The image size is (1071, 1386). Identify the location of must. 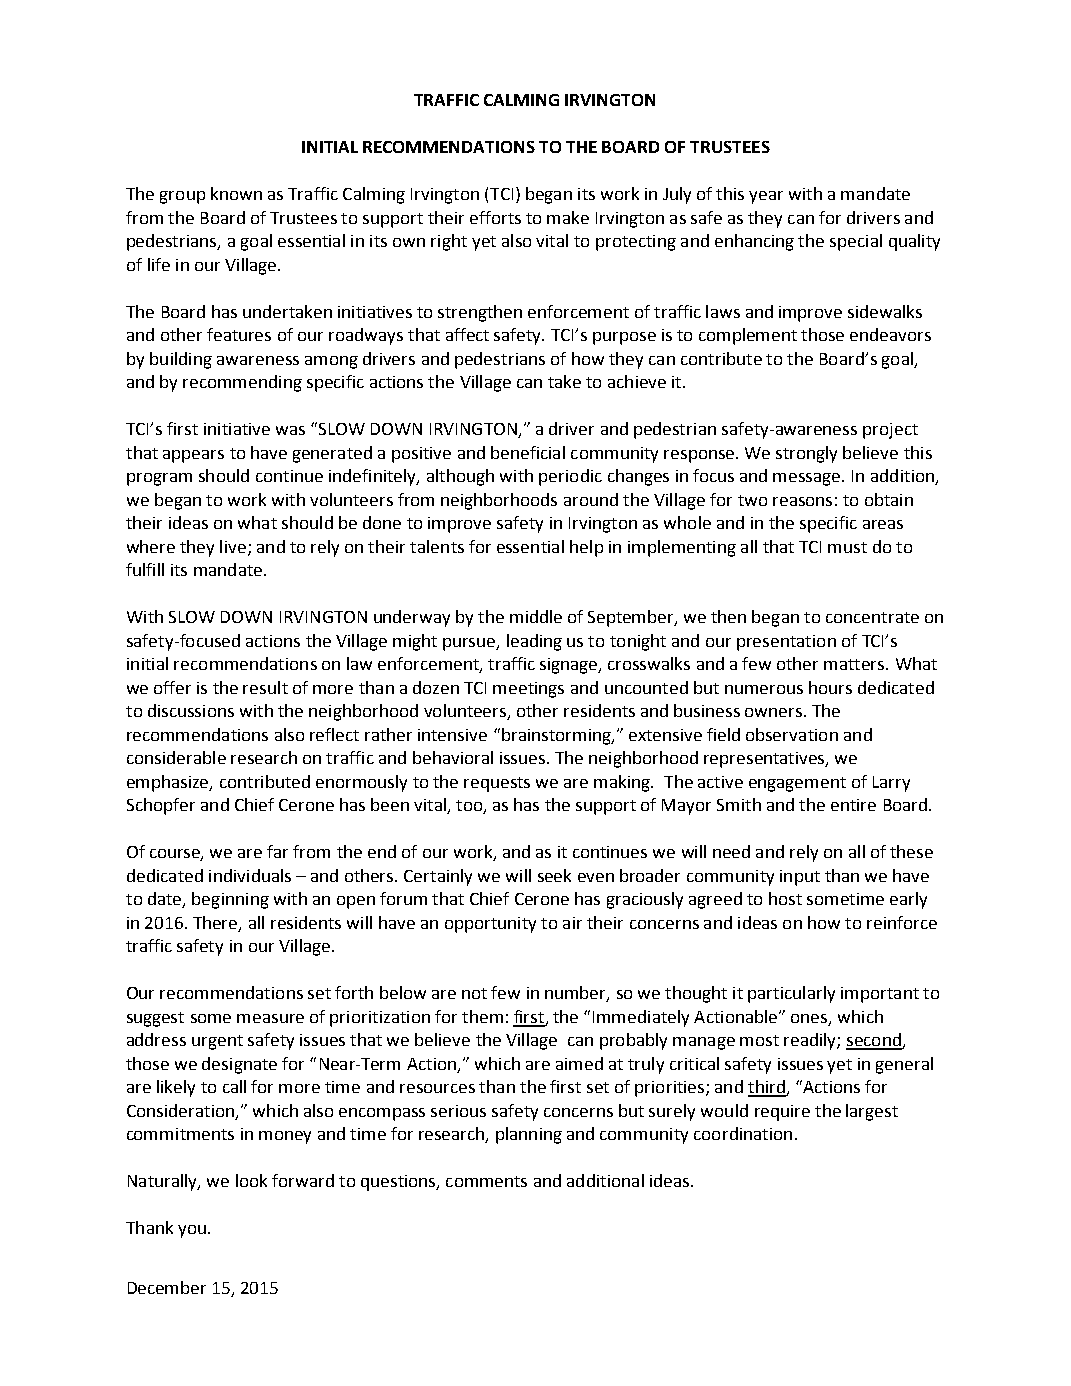
(847, 547).
